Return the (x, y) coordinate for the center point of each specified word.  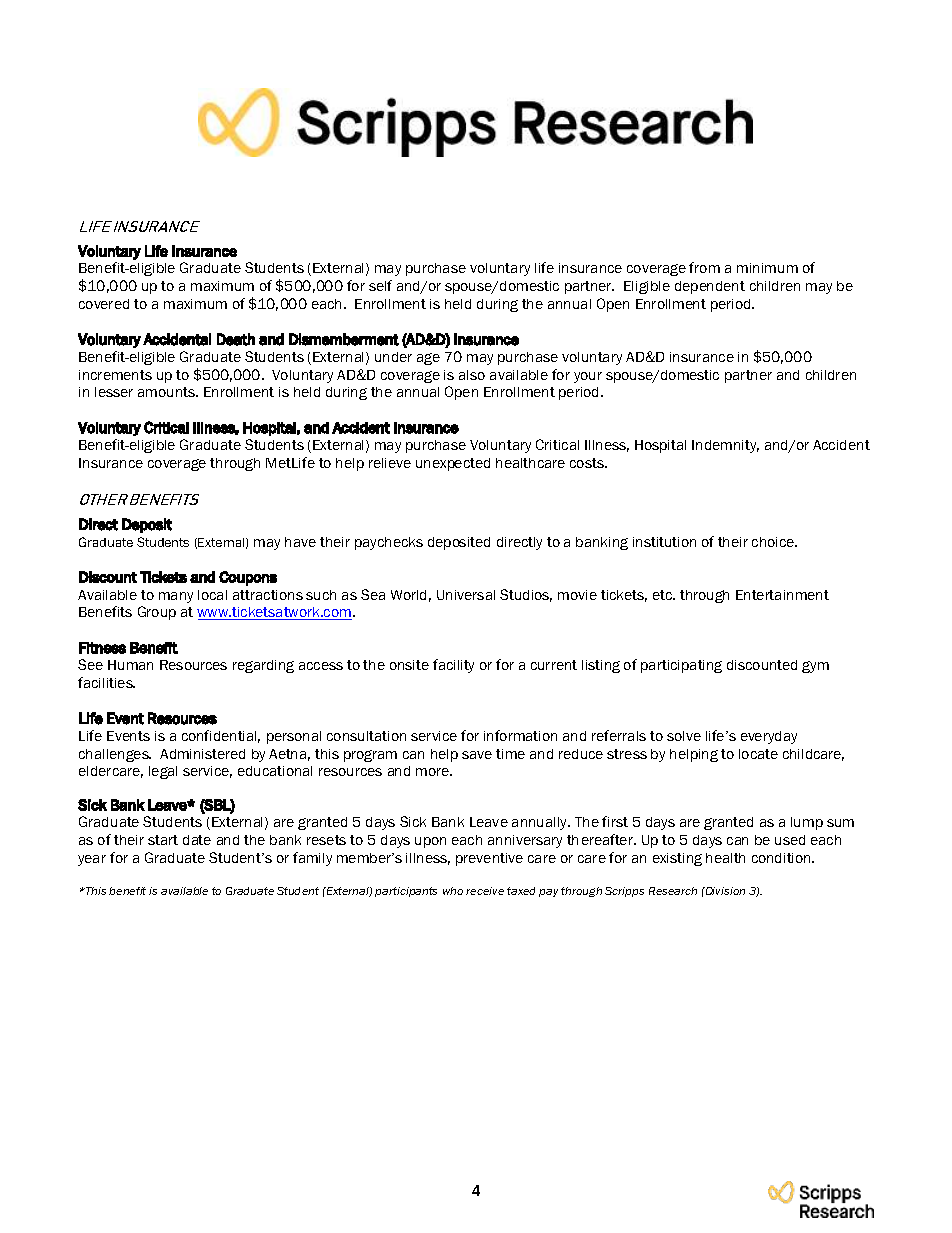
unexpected (453, 464)
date (197, 840)
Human (130, 665)
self (380, 285)
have (300, 542)
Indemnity (725, 446)
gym (815, 667)
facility (453, 666)
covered (104, 304)
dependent (710, 287)
